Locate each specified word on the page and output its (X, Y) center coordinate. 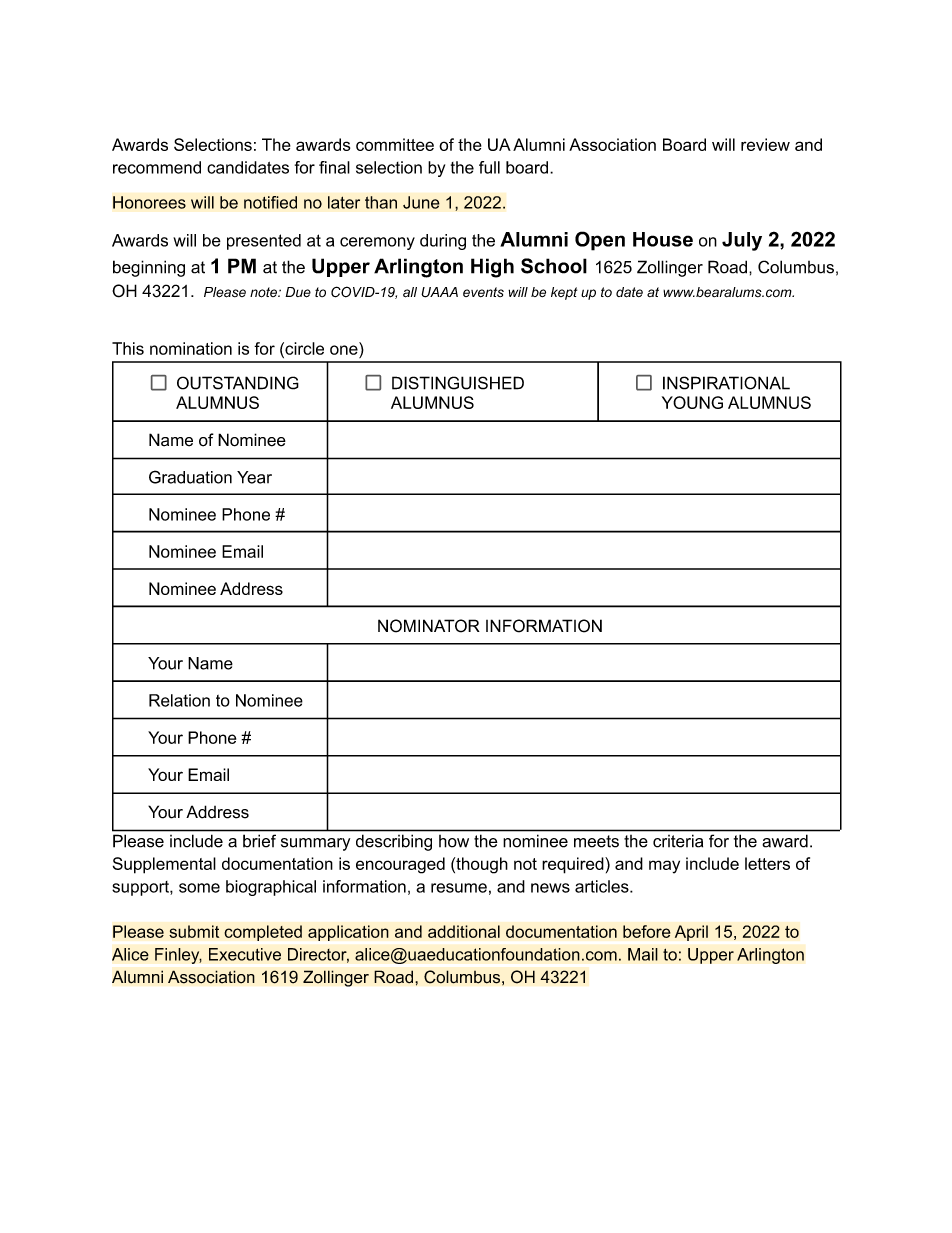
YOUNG (692, 402)
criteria (678, 841)
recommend (157, 167)
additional (464, 931)
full (489, 167)
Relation (179, 700)
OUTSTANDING (238, 383)
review (765, 144)
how (454, 841)
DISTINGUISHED (458, 383)
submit (194, 931)
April (691, 933)
